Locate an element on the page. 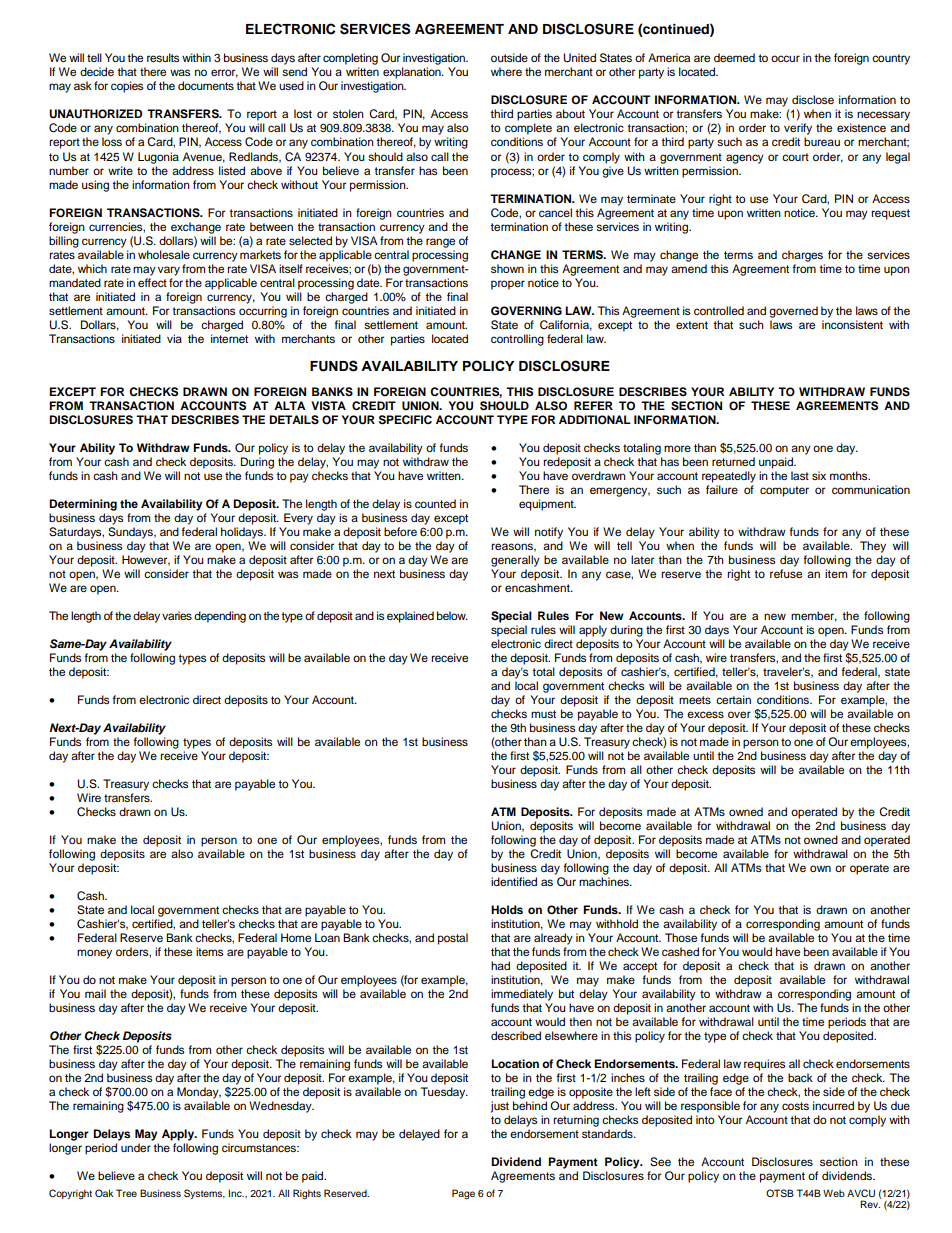 This page has height=1233, width=952. Page is located at coordinates (463, 1194).
